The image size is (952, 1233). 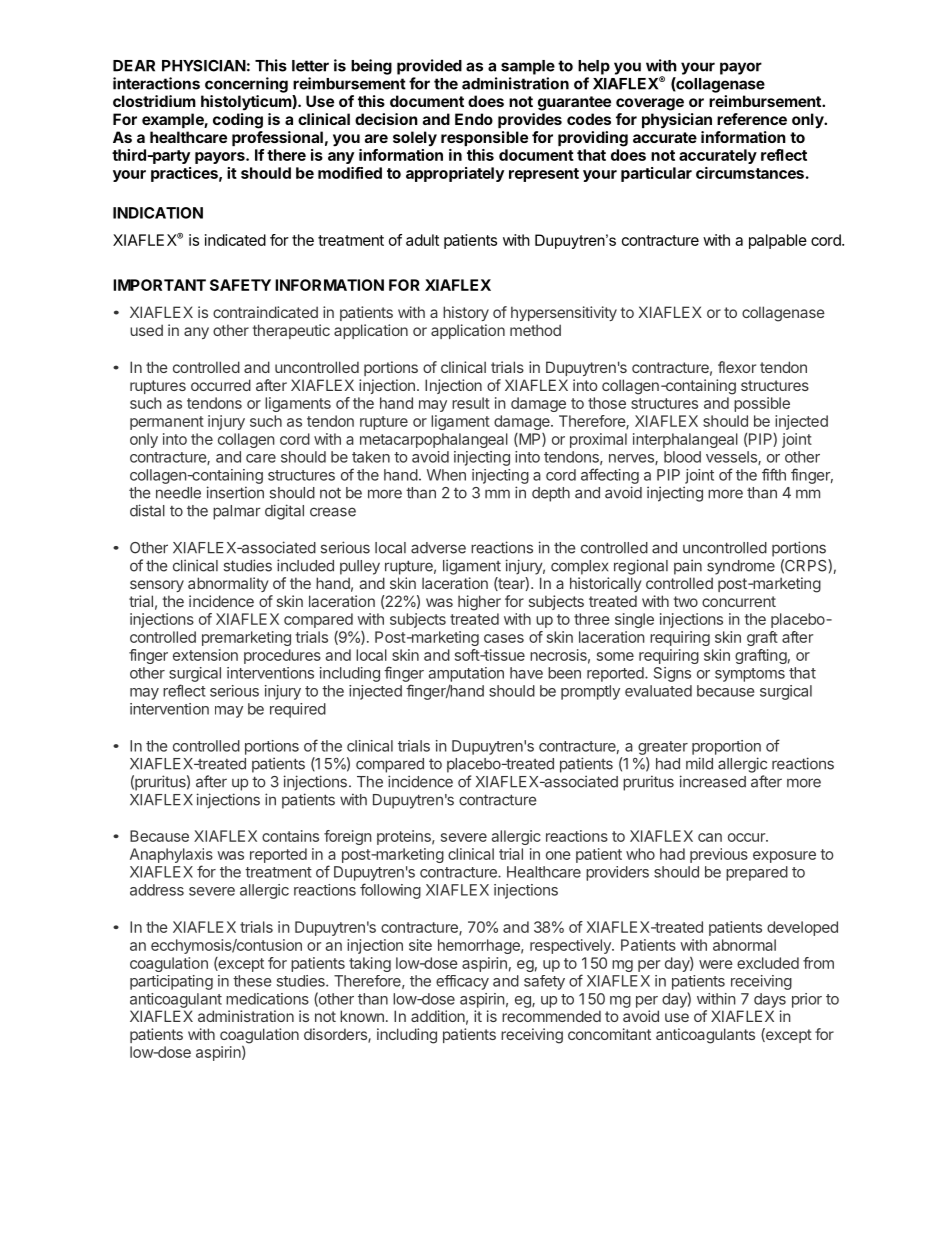 What do you see at coordinates (429, 67) in the page?
I see `provided` at bounding box center [429, 67].
